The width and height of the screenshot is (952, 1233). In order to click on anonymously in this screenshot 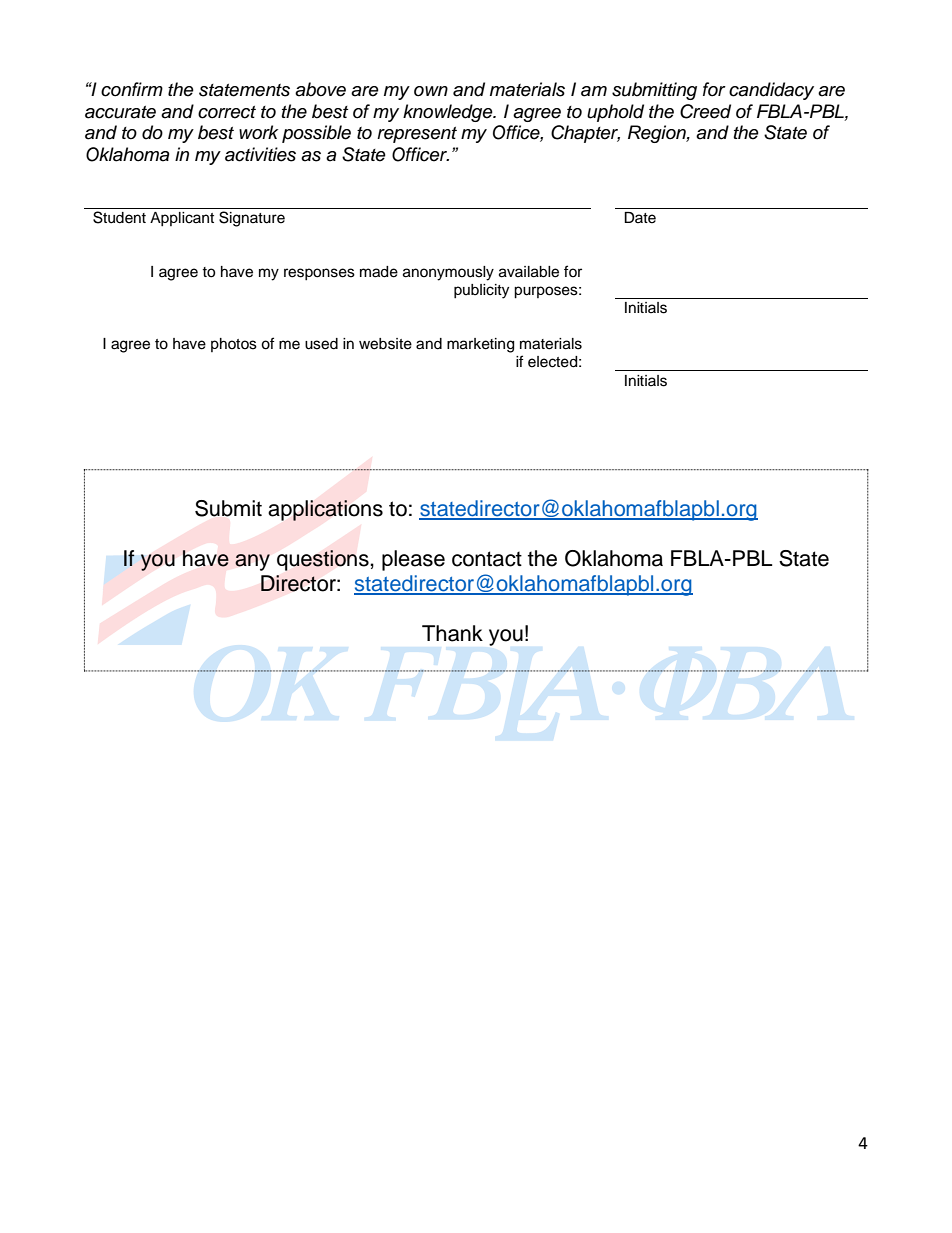, I will do `click(448, 273)`.
